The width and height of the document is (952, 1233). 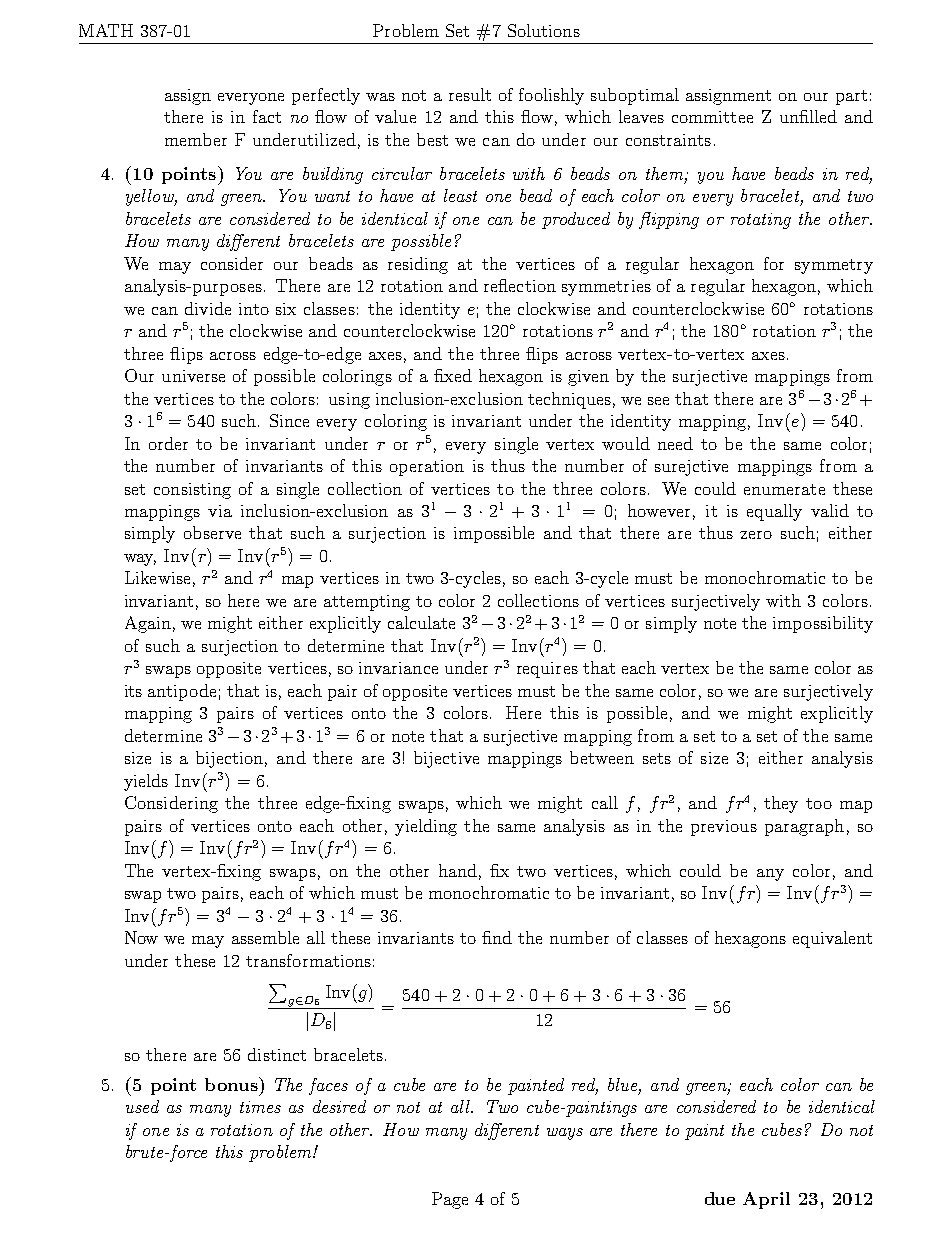 What do you see at coordinates (808, 116) in the document?
I see `unfilled` at bounding box center [808, 116].
